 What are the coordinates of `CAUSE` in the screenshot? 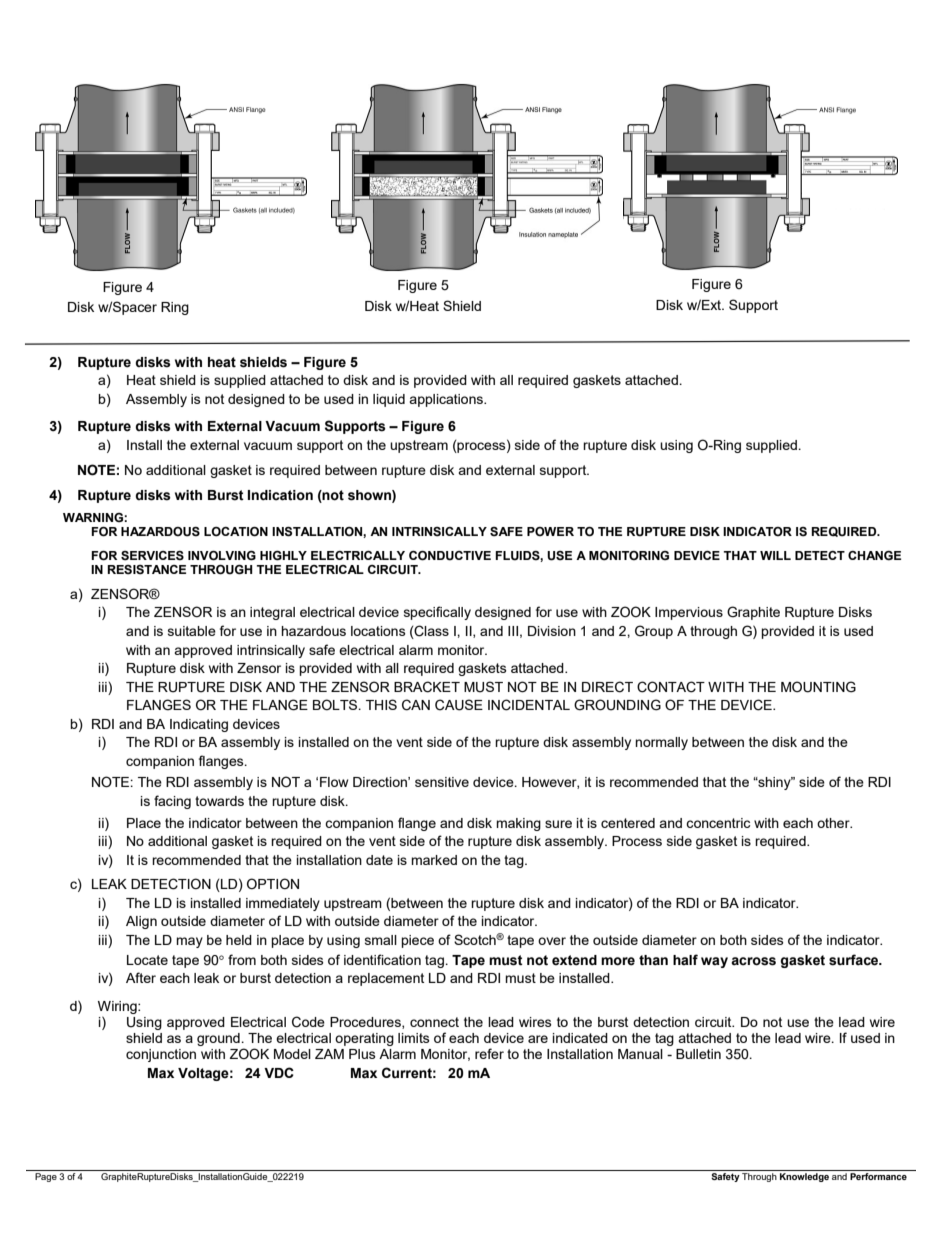 It's located at (459, 705).
